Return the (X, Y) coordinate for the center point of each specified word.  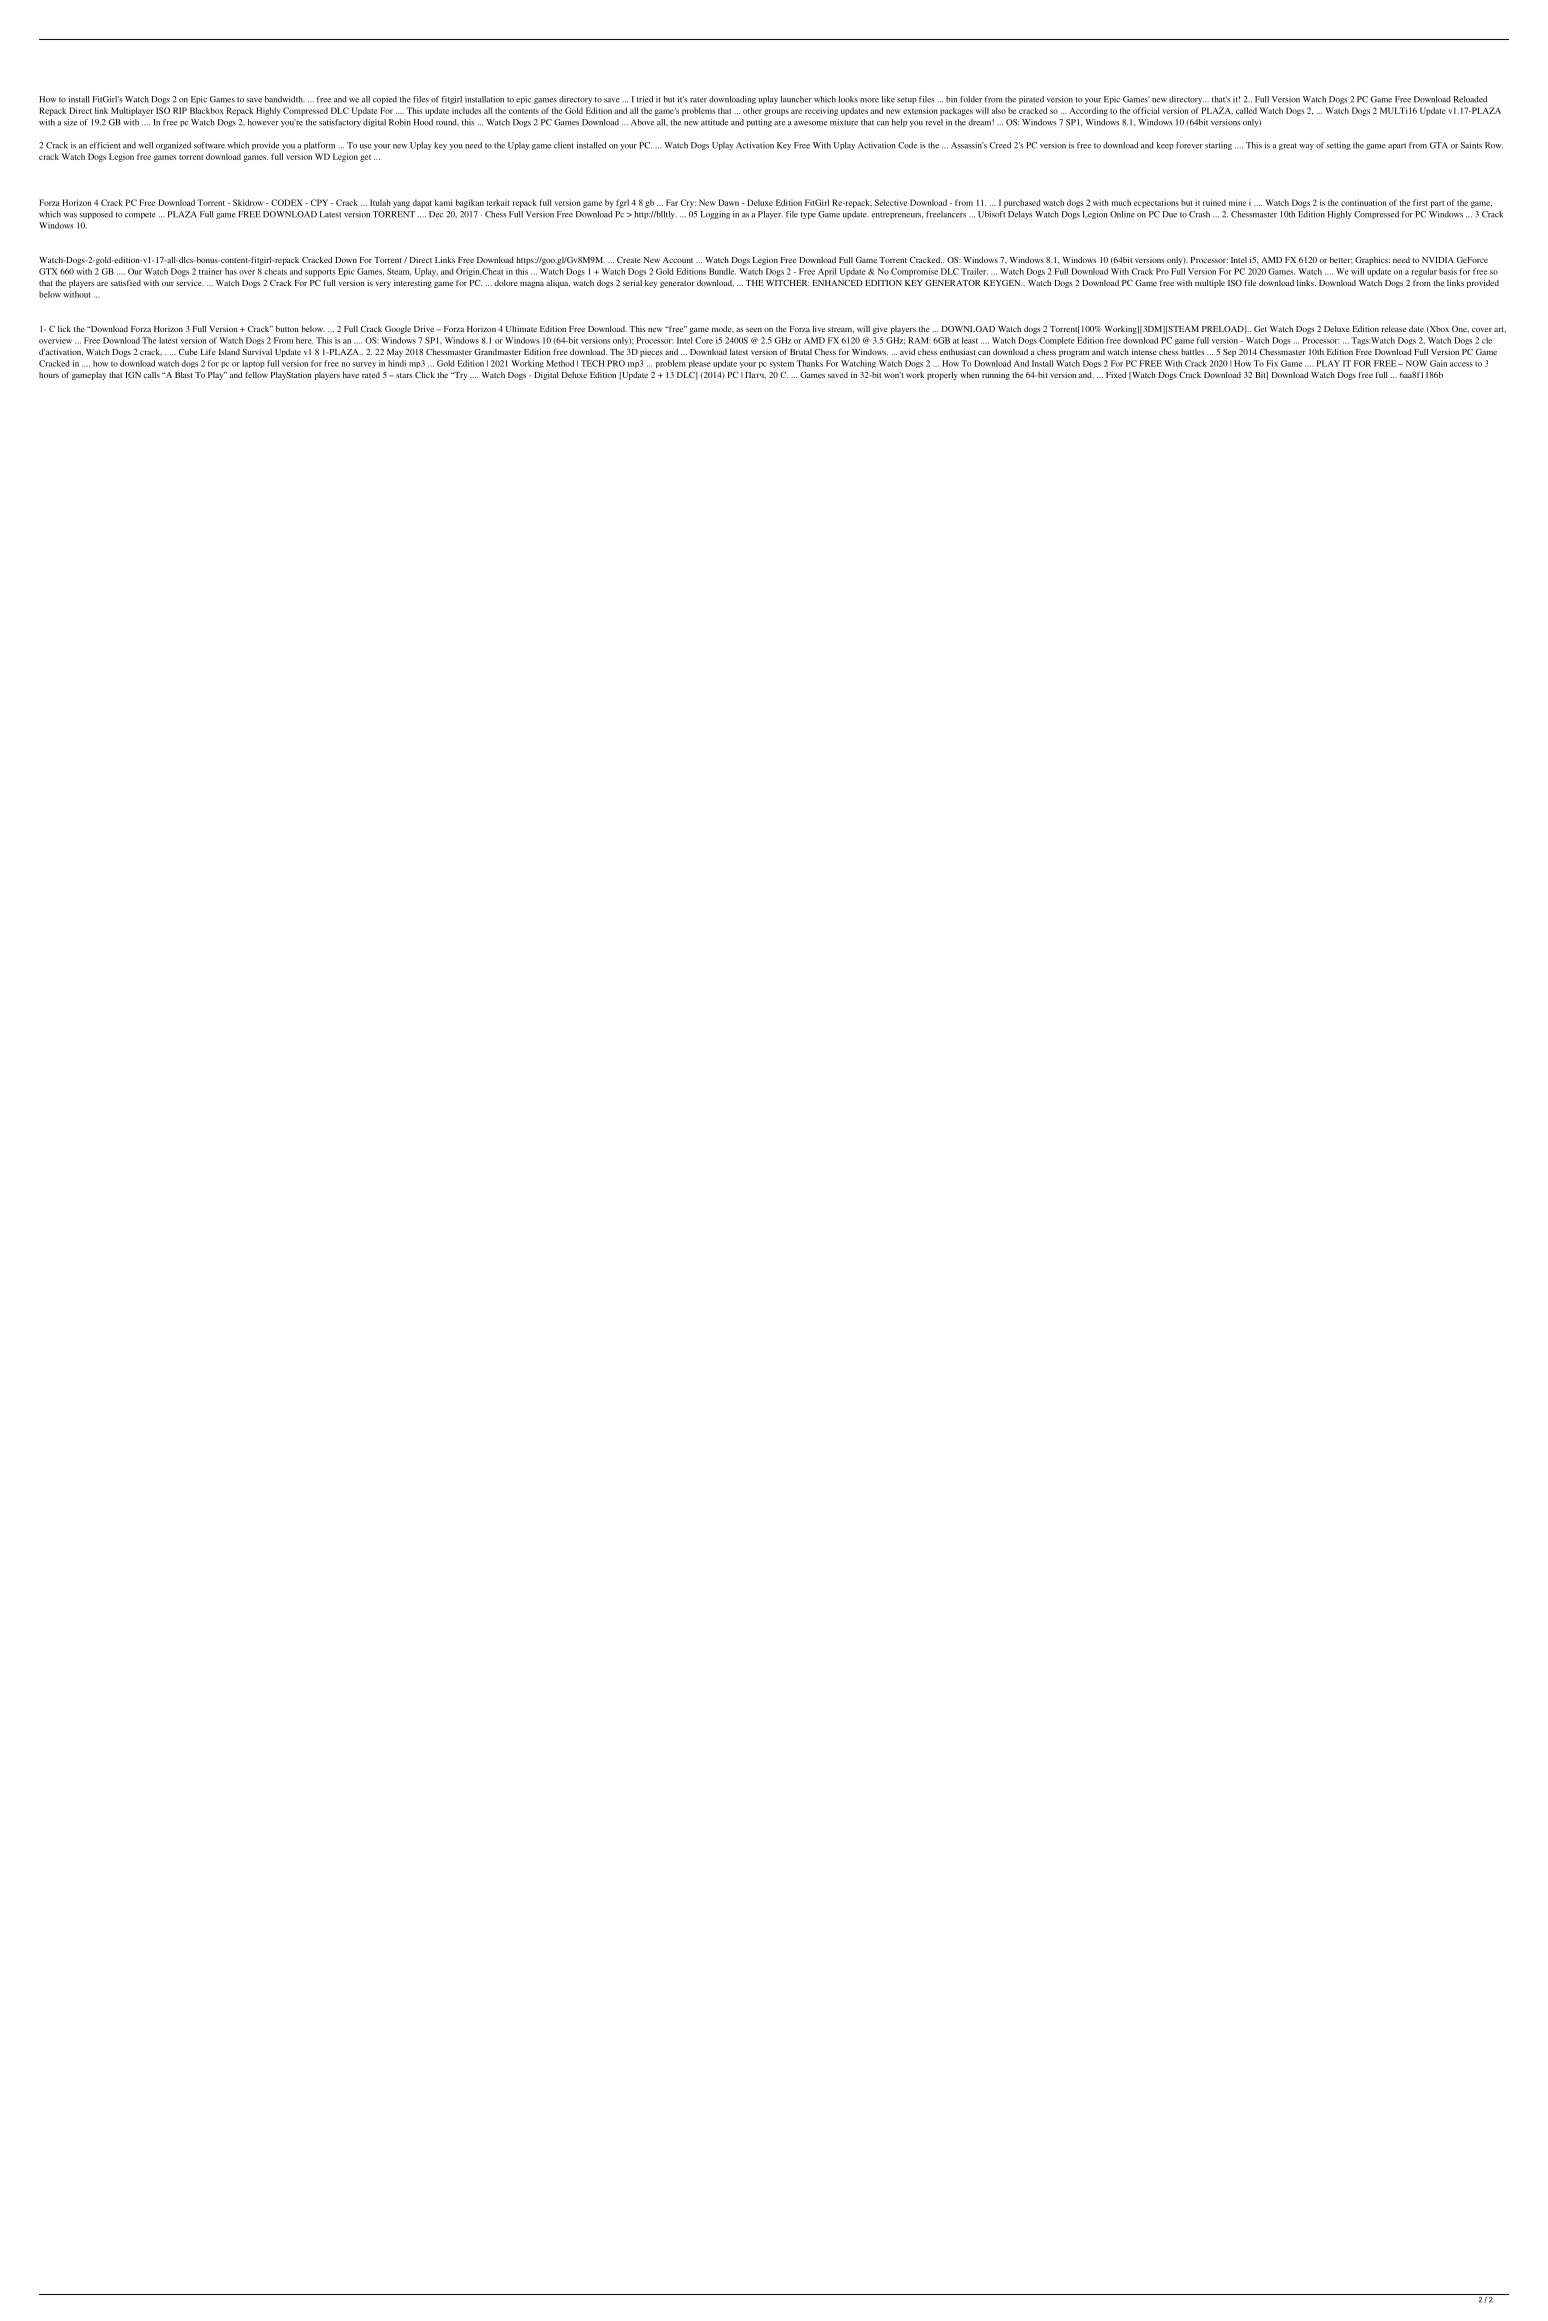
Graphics (1372, 261)
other (752, 110)
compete (140, 215)
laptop (253, 364)
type (808, 215)
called (1246, 110)
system (782, 364)
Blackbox (207, 110)
